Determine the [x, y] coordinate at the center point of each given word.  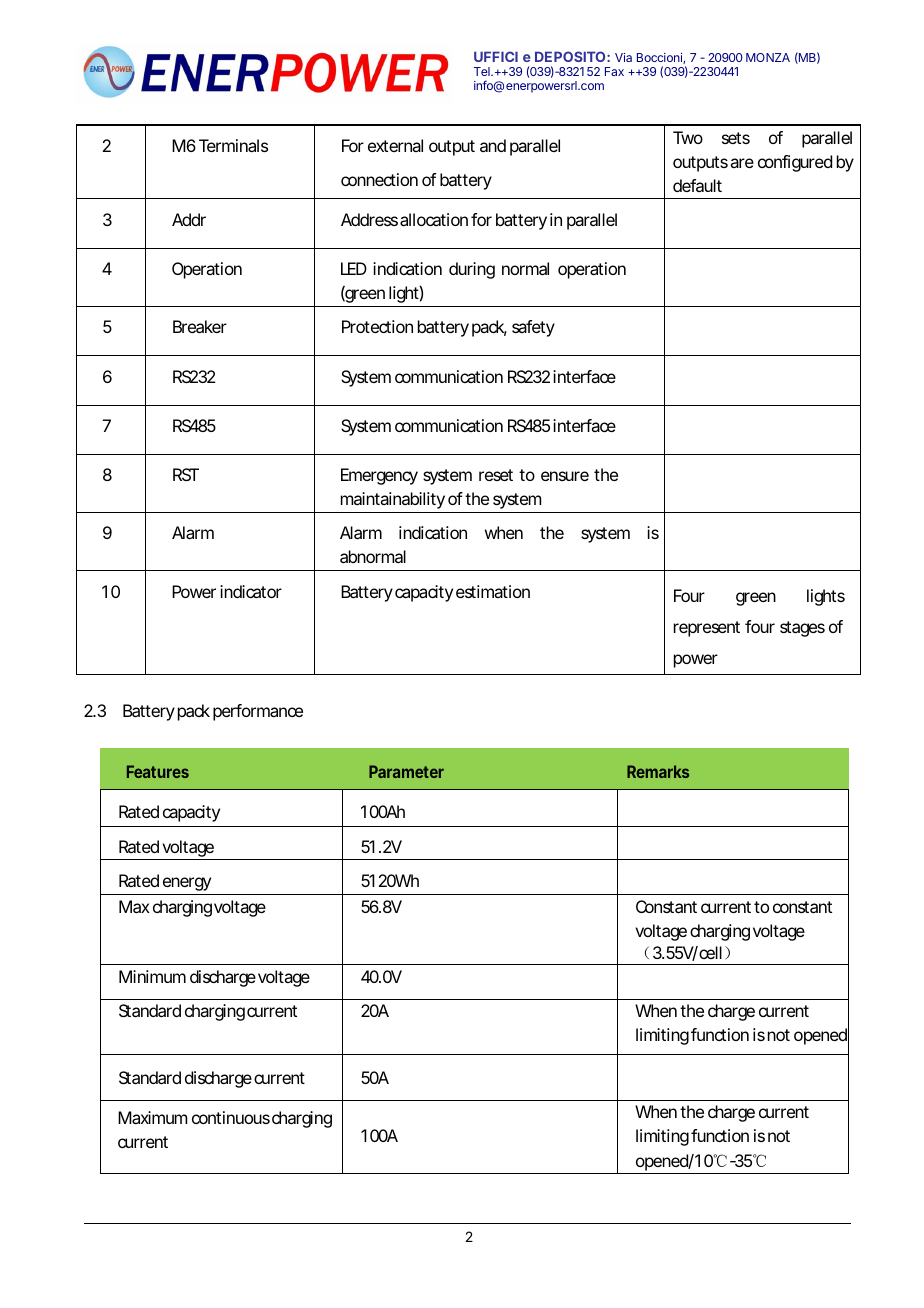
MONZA [768, 57]
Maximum [152, 1117]
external [395, 145]
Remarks [658, 771]
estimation [493, 591]
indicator [251, 591]
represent [707, 629]
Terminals [233, 145]
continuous [231, 1117]
